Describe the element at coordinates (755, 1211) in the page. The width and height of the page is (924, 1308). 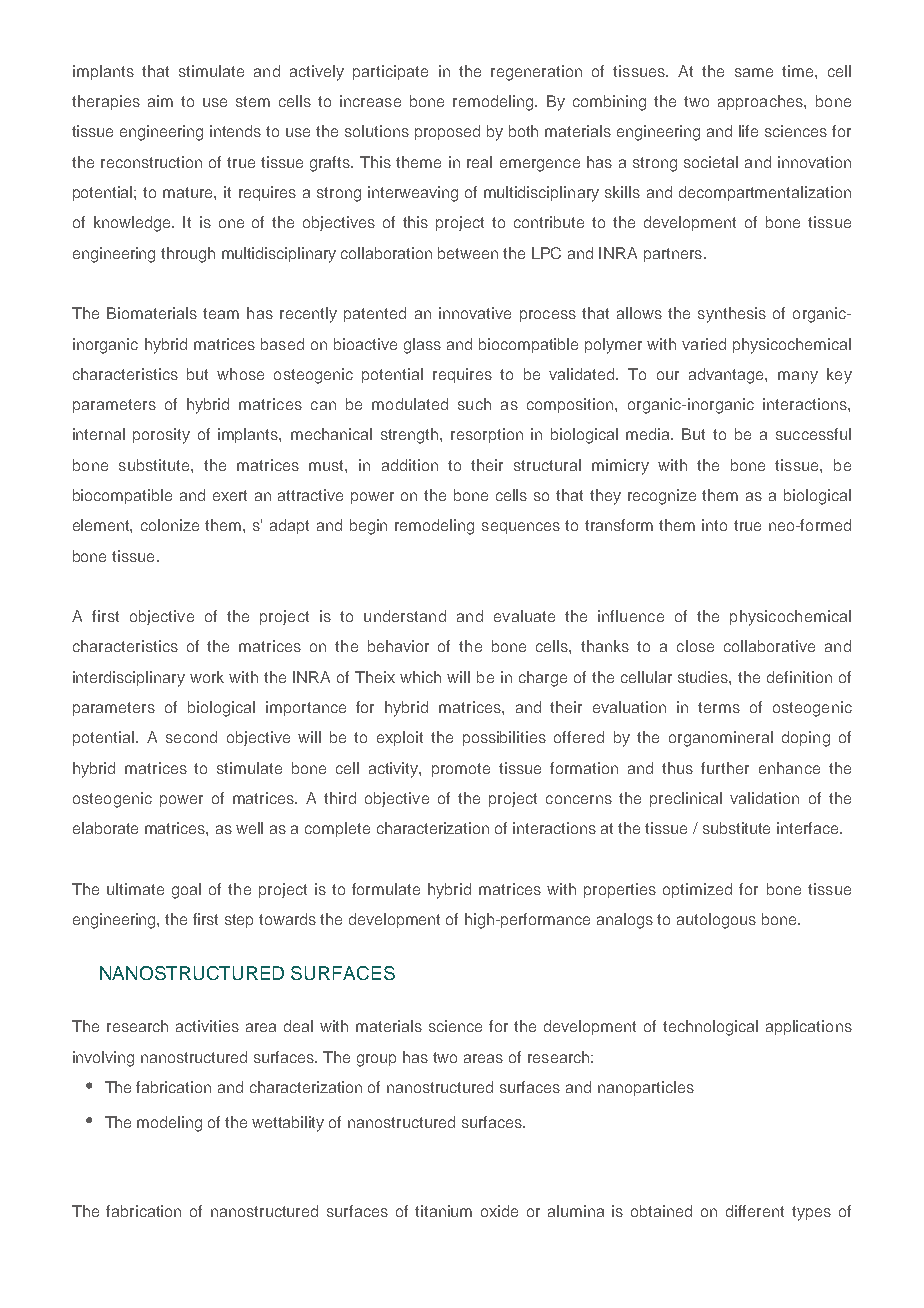
I see `different` at that location.
